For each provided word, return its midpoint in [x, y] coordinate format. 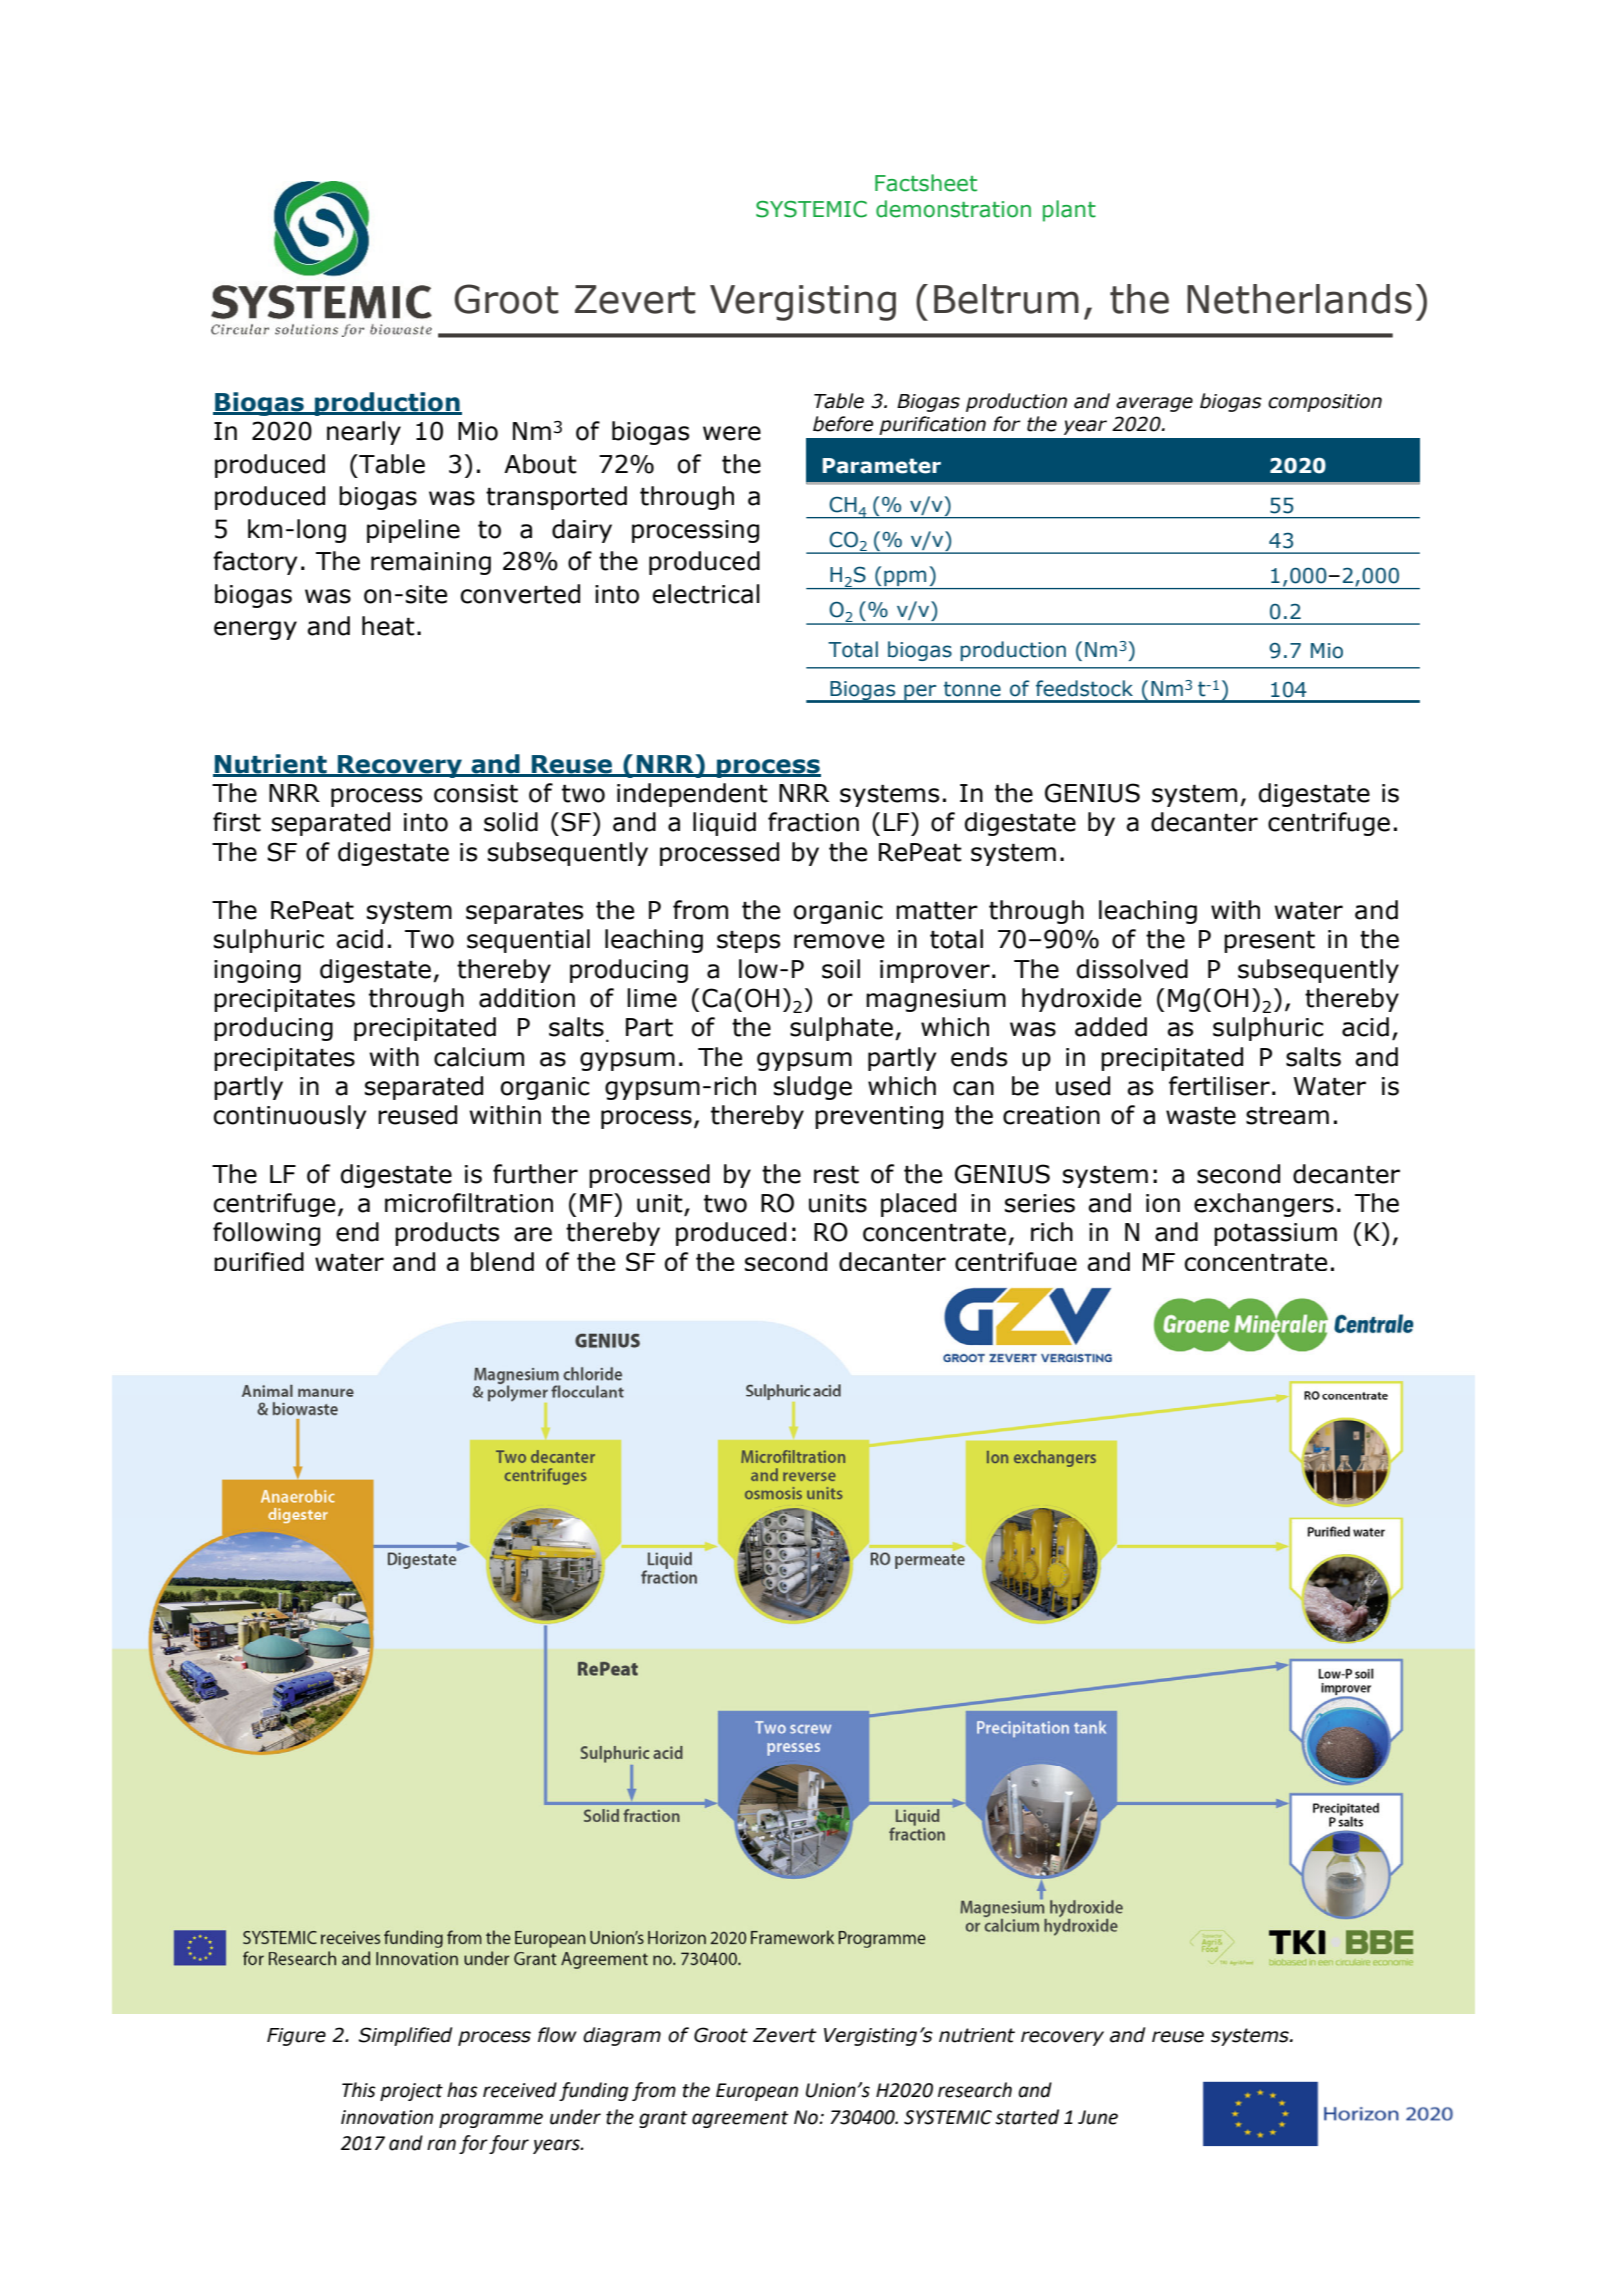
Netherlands [1299, 299]
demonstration [953, 209]
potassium [1275, 1234]
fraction [813, 822]
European [757, 2092]
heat [388, 626]
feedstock [1084, 688]
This [359, 2090]
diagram [622, 2036]
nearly [364, 433]
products [447, 1234]
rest [836, 1175]
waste [1201, 1116]
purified [259, 1261]
